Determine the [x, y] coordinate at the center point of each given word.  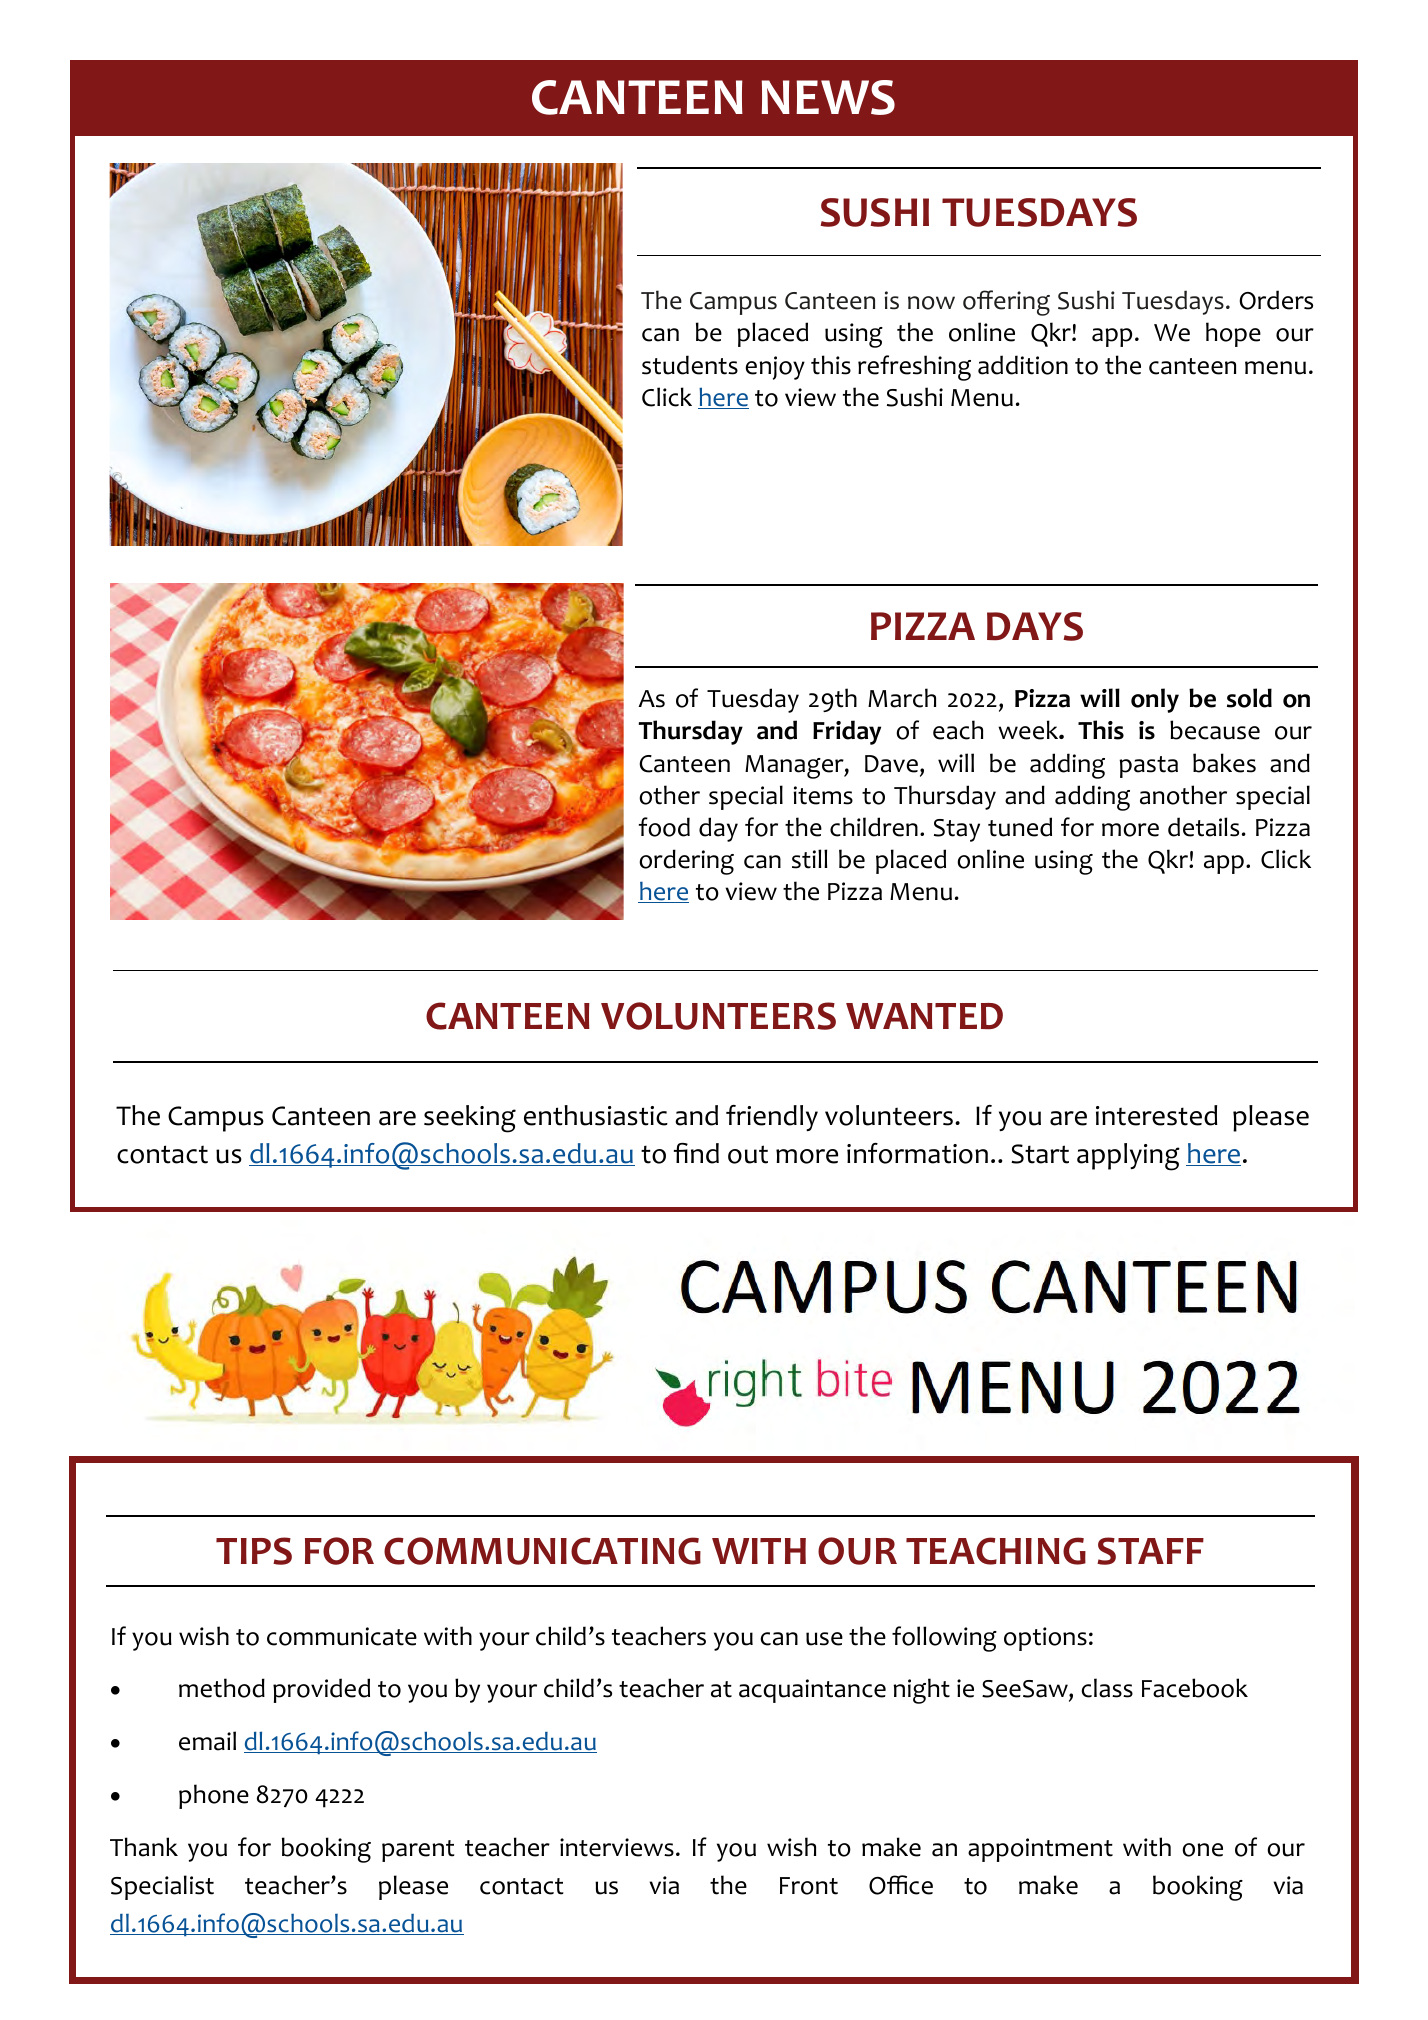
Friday [847, 732]
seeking [470, 1119]
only [1155, 700]
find [696, 1153]
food [664, 827]
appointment [1040, 1850]
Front [809, 1886]
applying [1128, 1157]
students [690, 365]
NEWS [828, 97]
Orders [1276, 300]
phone [214, 1796]
